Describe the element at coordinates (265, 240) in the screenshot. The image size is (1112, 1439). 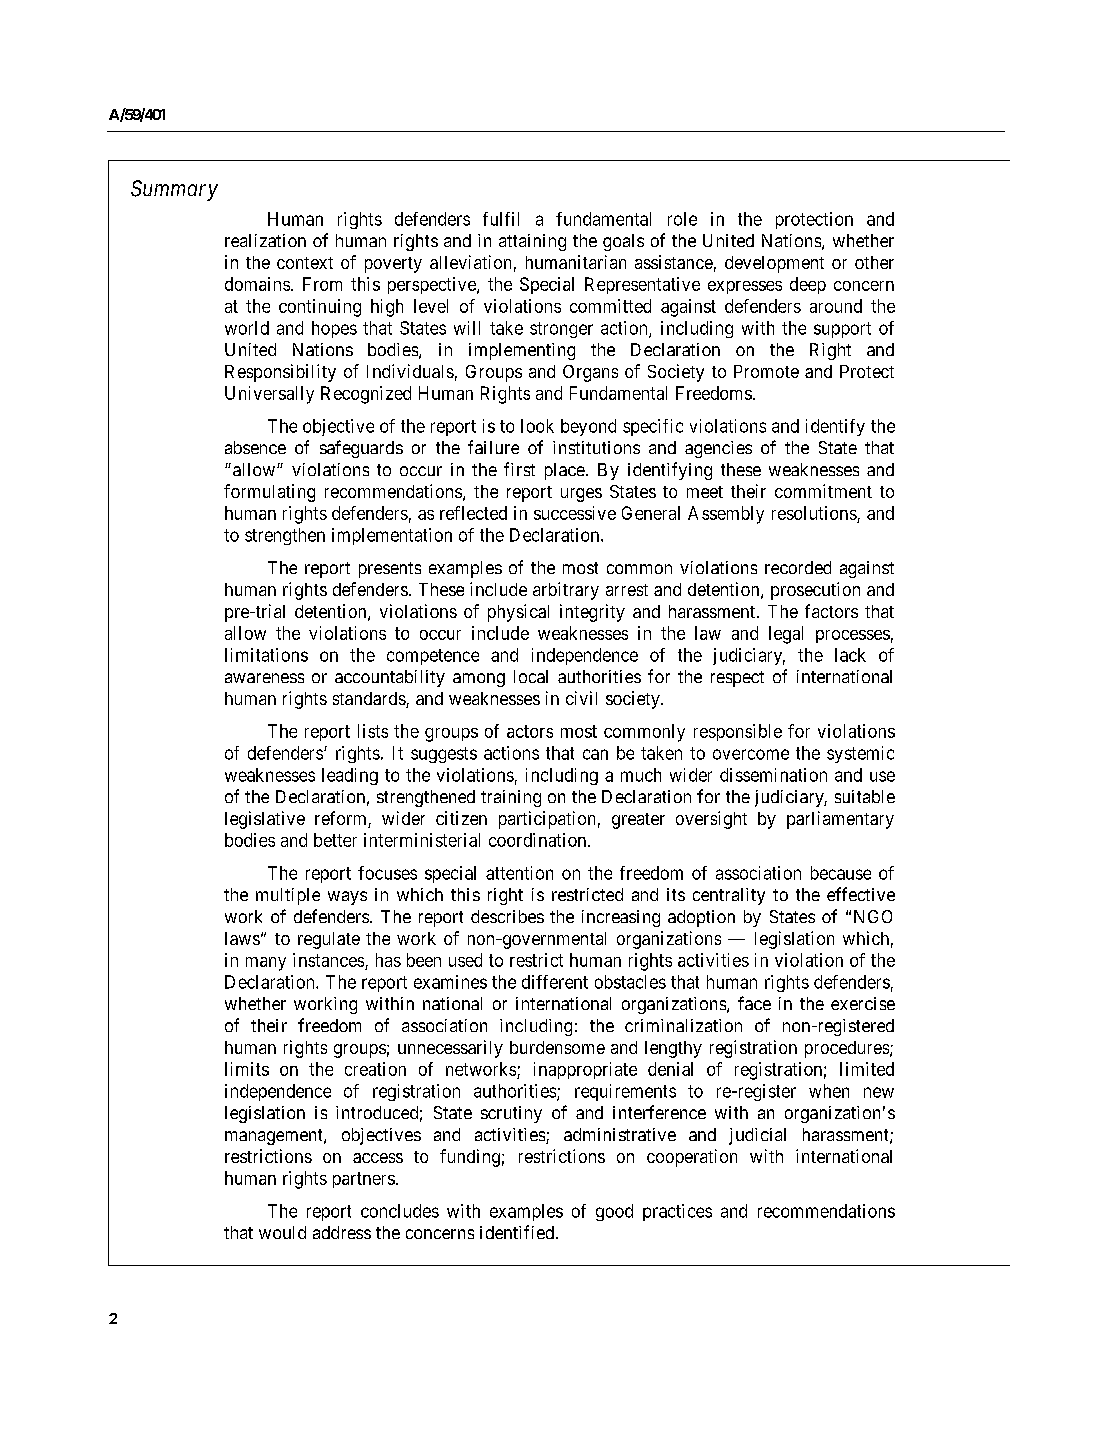
I see `realization` at that location.
